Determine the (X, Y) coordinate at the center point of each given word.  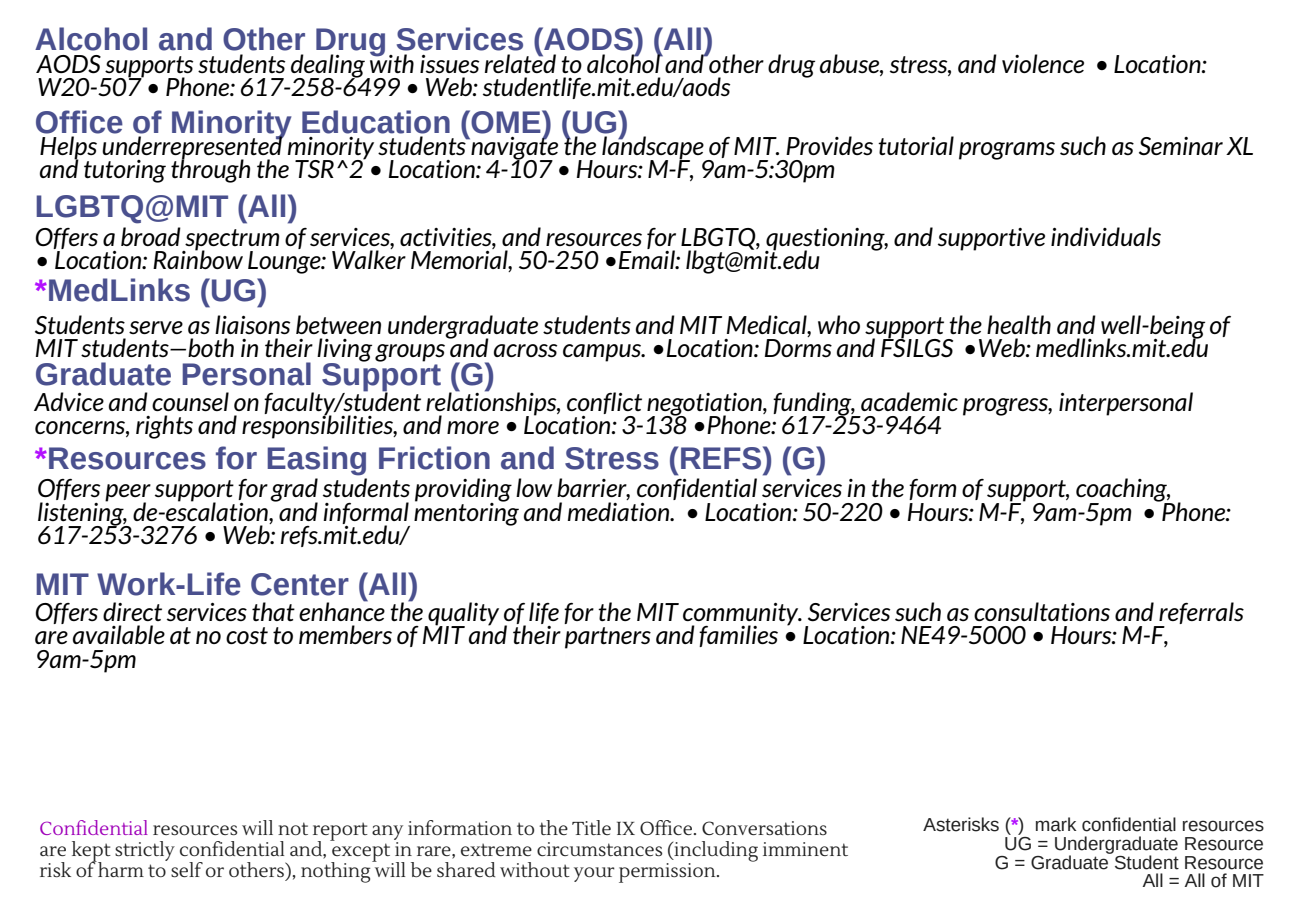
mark (1056, 824)
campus (603, 353)
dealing (329, 67)
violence (1043, 63)
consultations (1042, 612)
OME (506, 122)
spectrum (231, 240)
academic (909, 401)
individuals (1106, 236)
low (534, 487)
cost (247, 636)
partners (608, 638)
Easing (316, 461)
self (187, 869)
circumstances (599, 849)
